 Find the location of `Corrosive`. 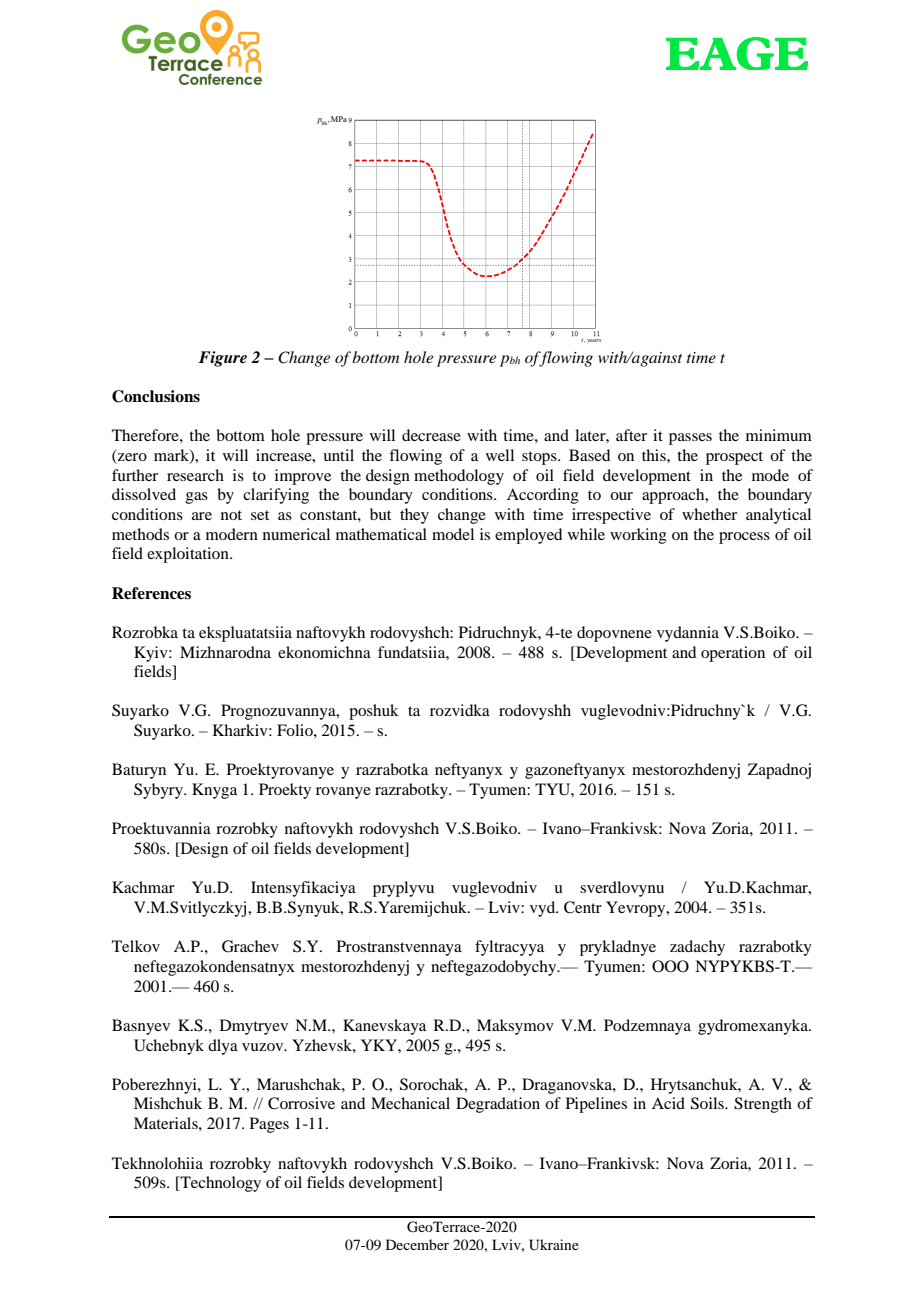

Corrosive is located at coordinates (301, 1103).
